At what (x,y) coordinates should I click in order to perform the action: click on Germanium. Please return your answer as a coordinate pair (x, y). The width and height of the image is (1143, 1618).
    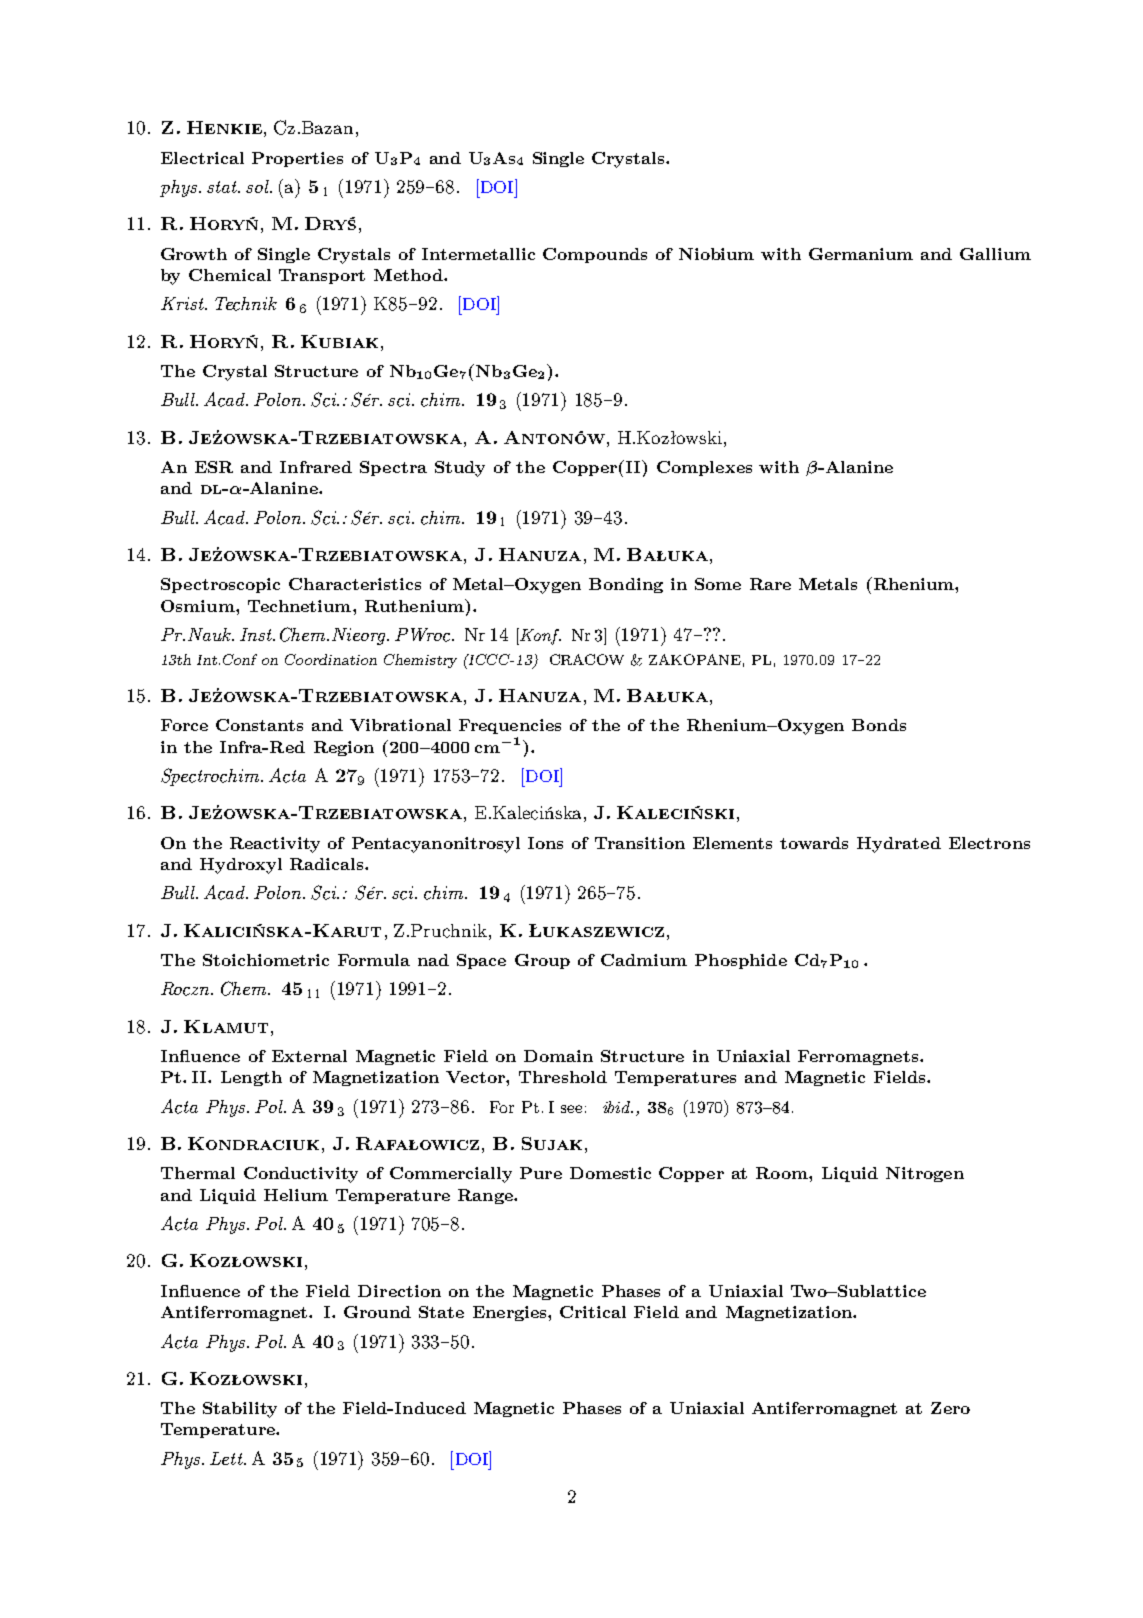
    Looking at the image, I should click on (861, 254).
